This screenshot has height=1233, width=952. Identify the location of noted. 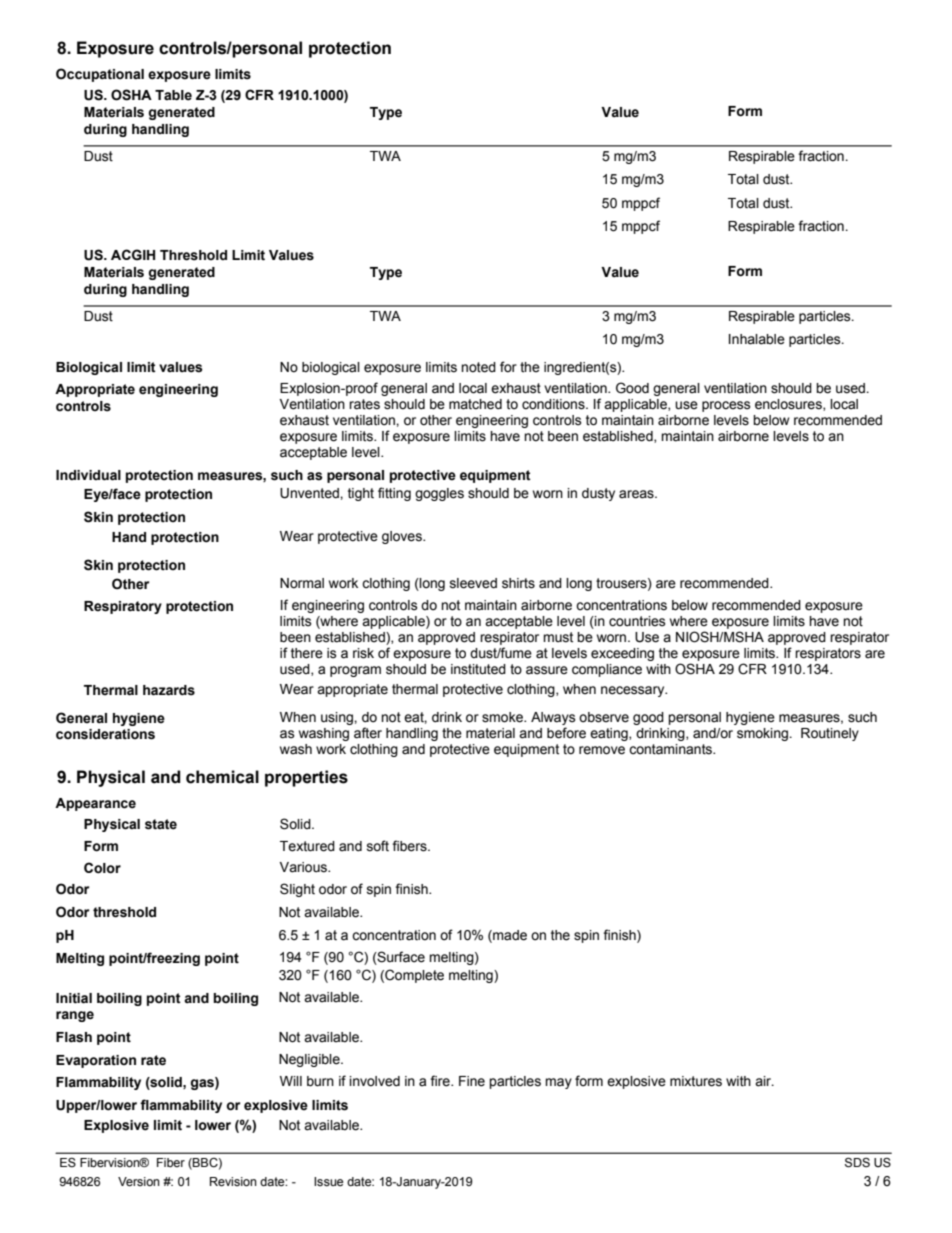
(478, 367).
